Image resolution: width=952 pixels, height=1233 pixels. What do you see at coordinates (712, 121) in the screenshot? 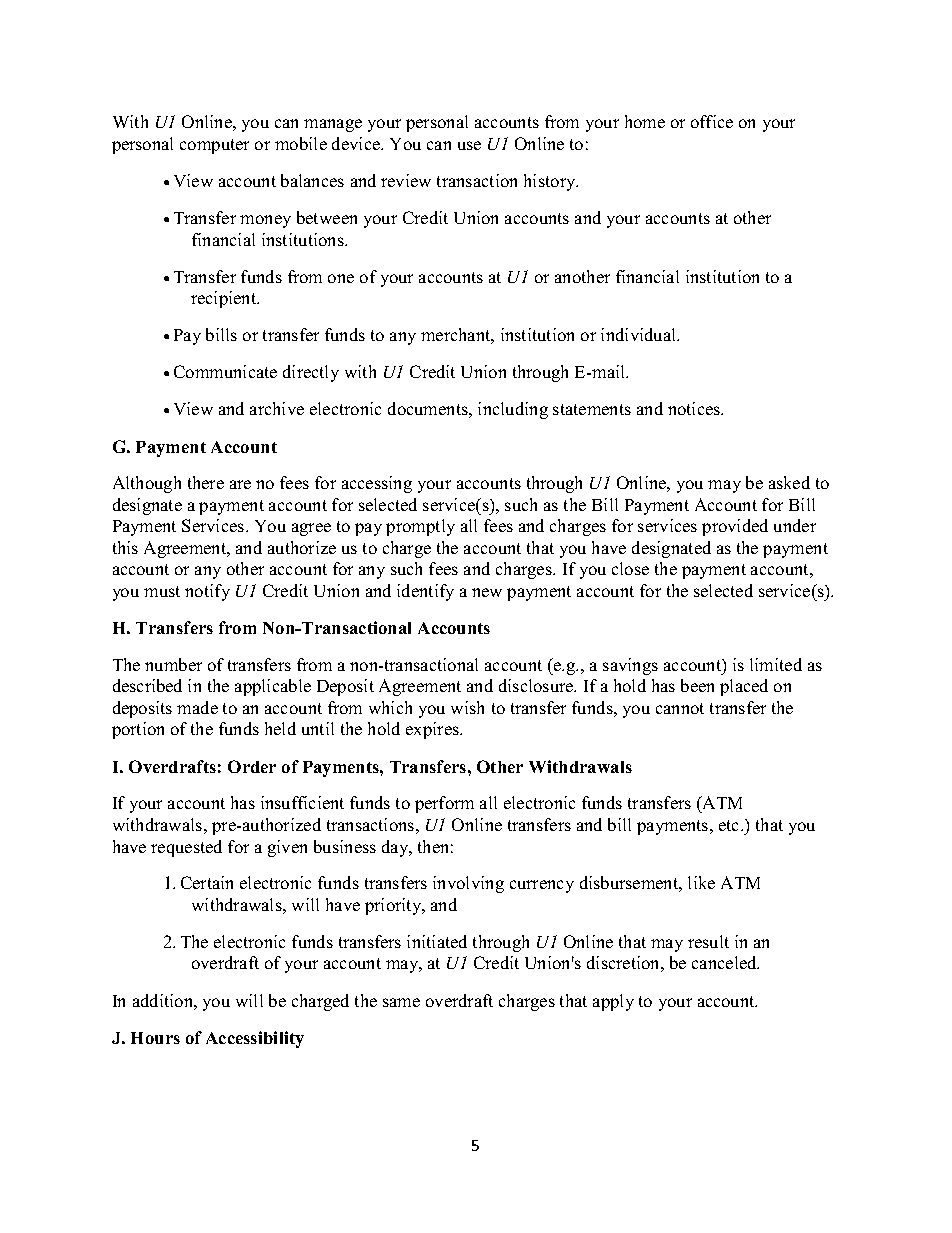
I see `office` at bounding box center [712, 121].
